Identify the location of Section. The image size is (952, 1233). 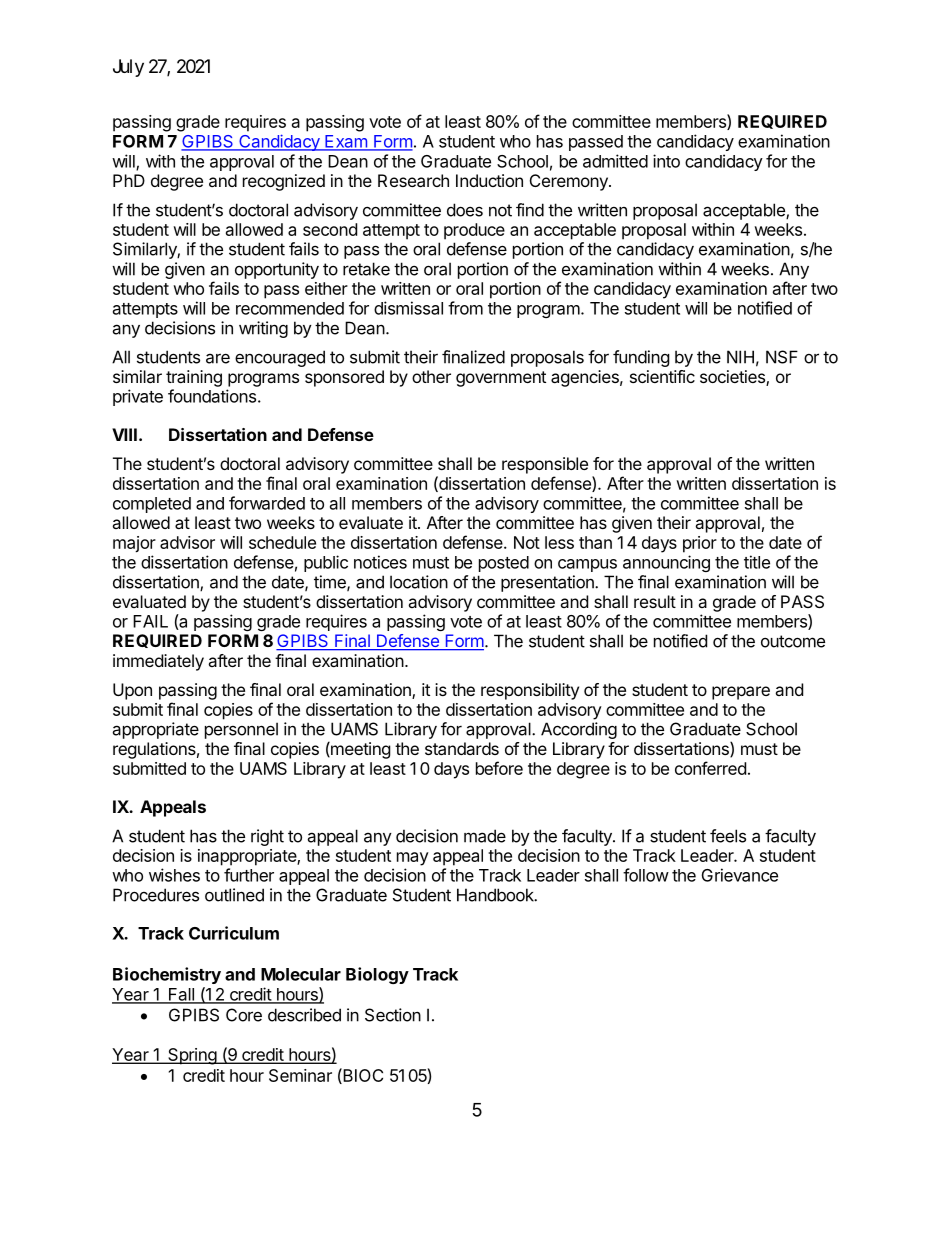
(393, 1015).
